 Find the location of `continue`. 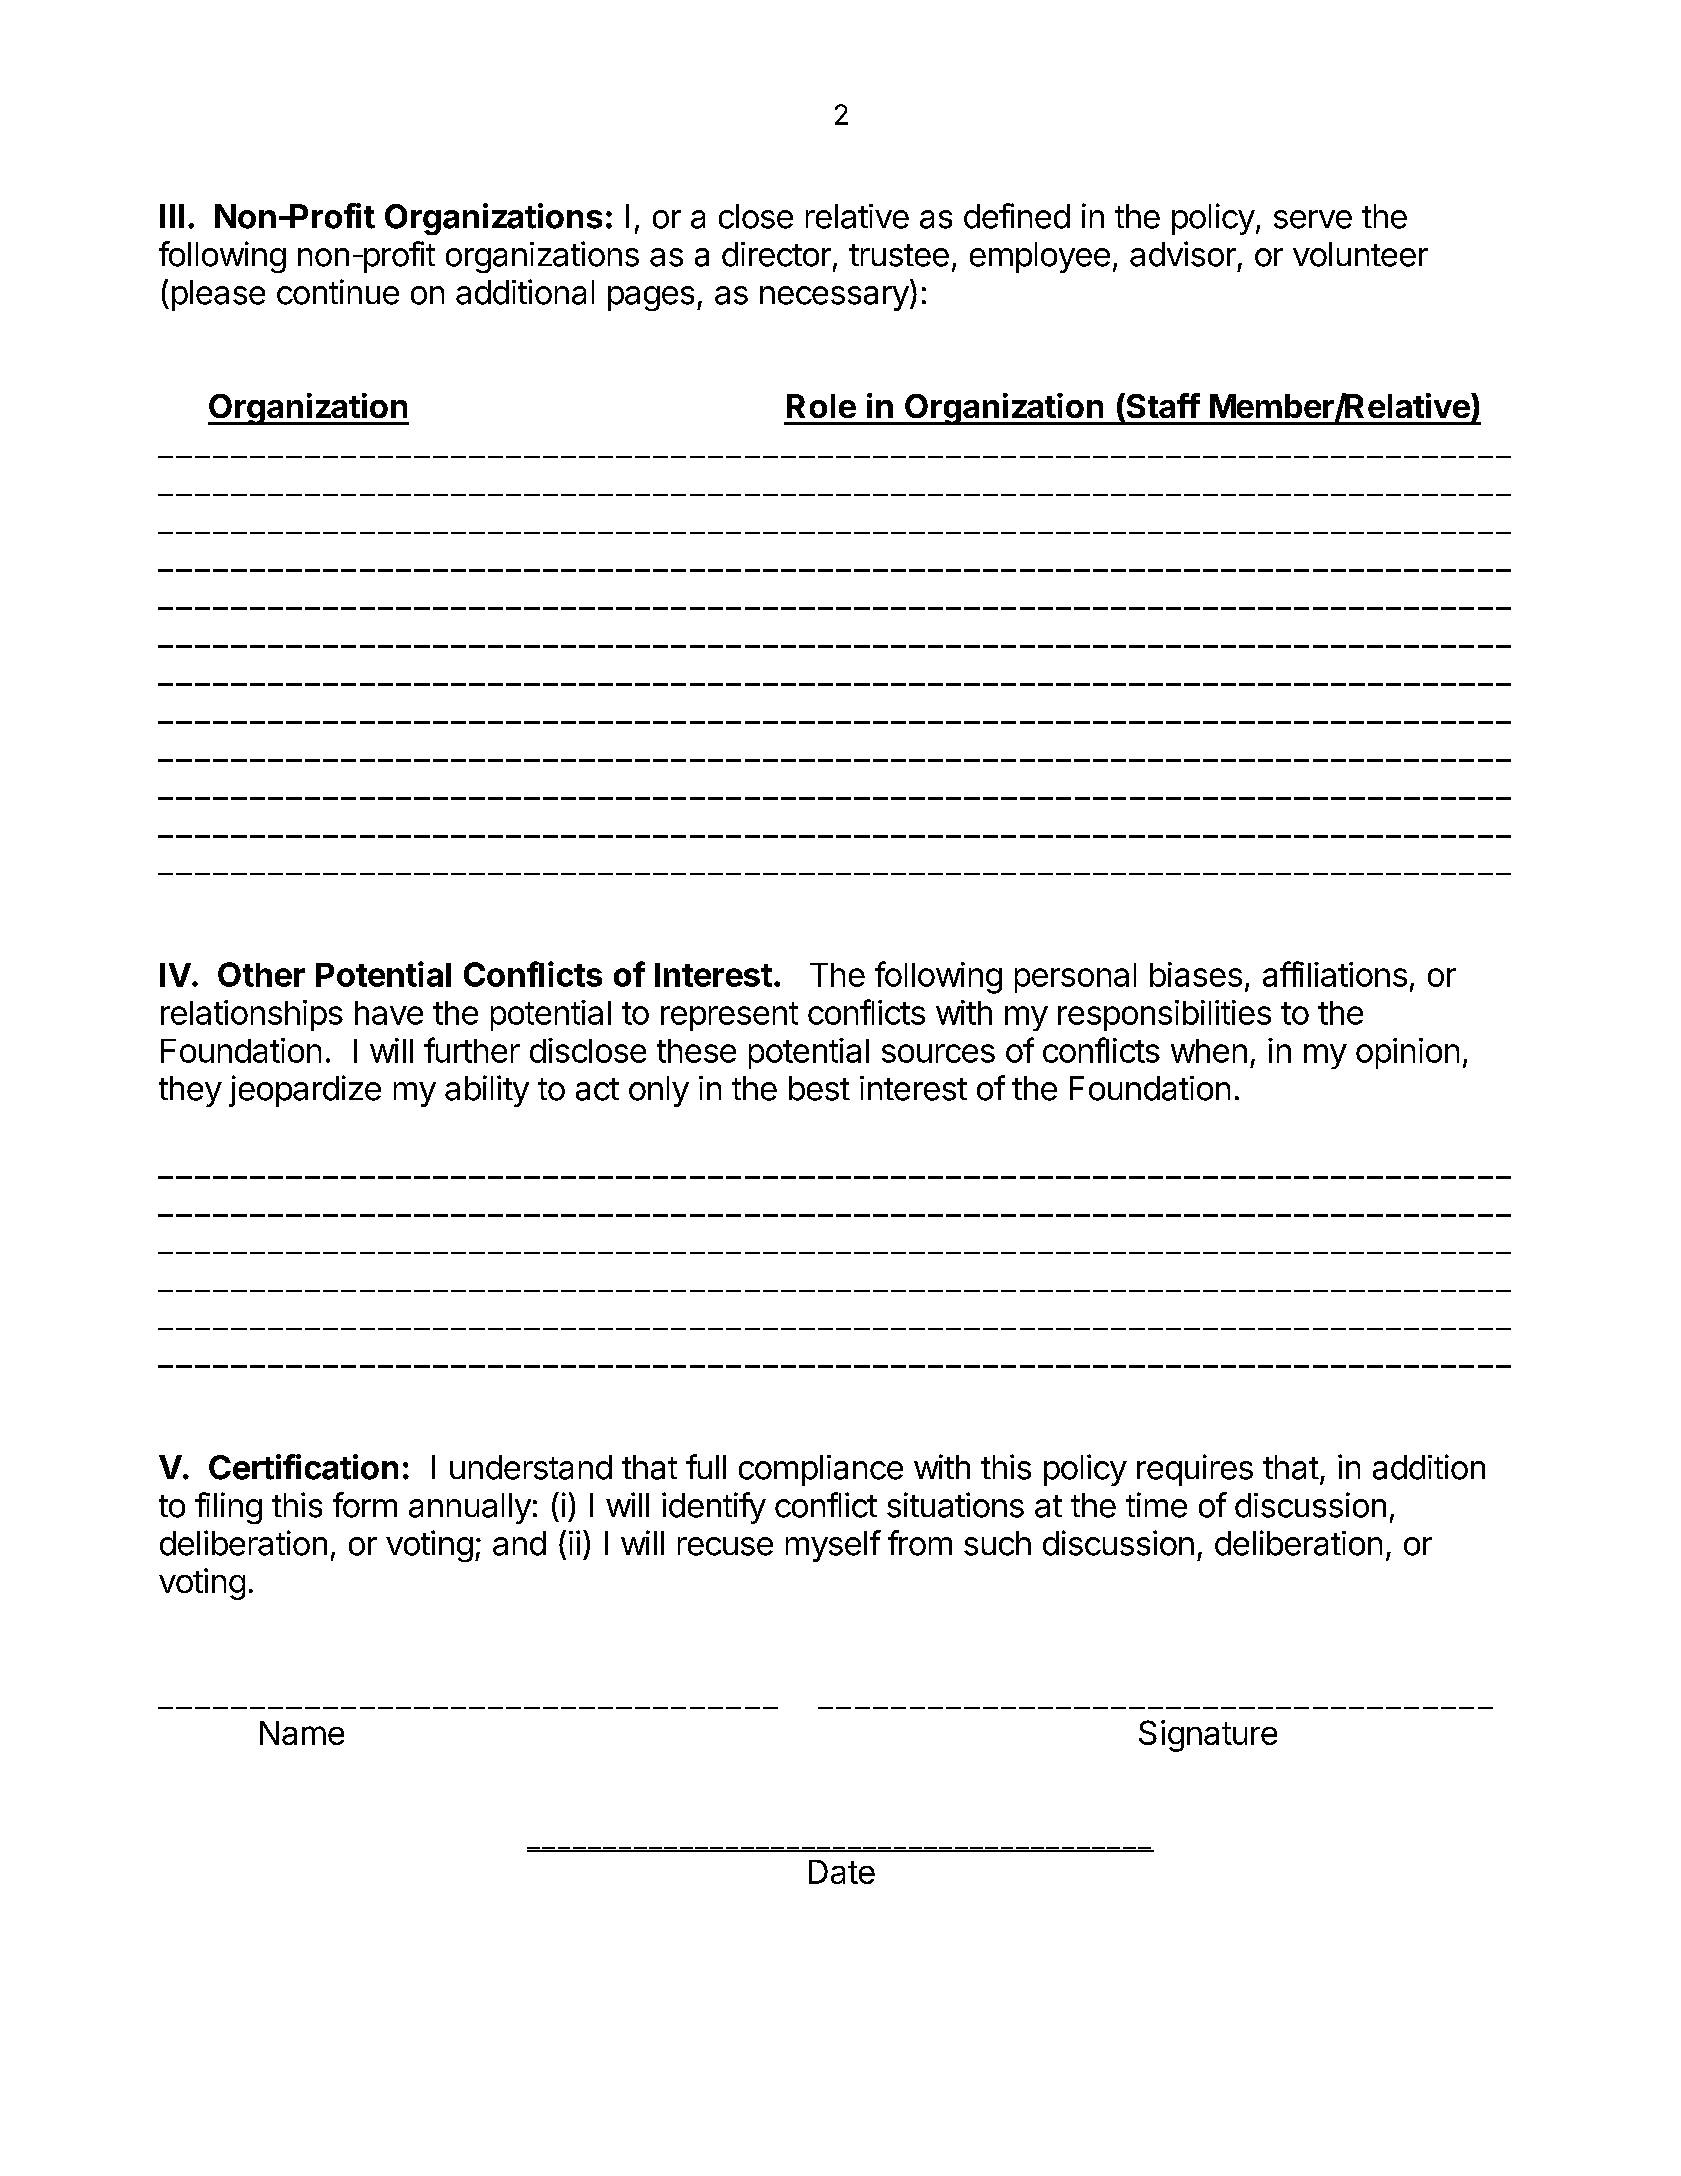

continue is located at coordinates (338, 292).
